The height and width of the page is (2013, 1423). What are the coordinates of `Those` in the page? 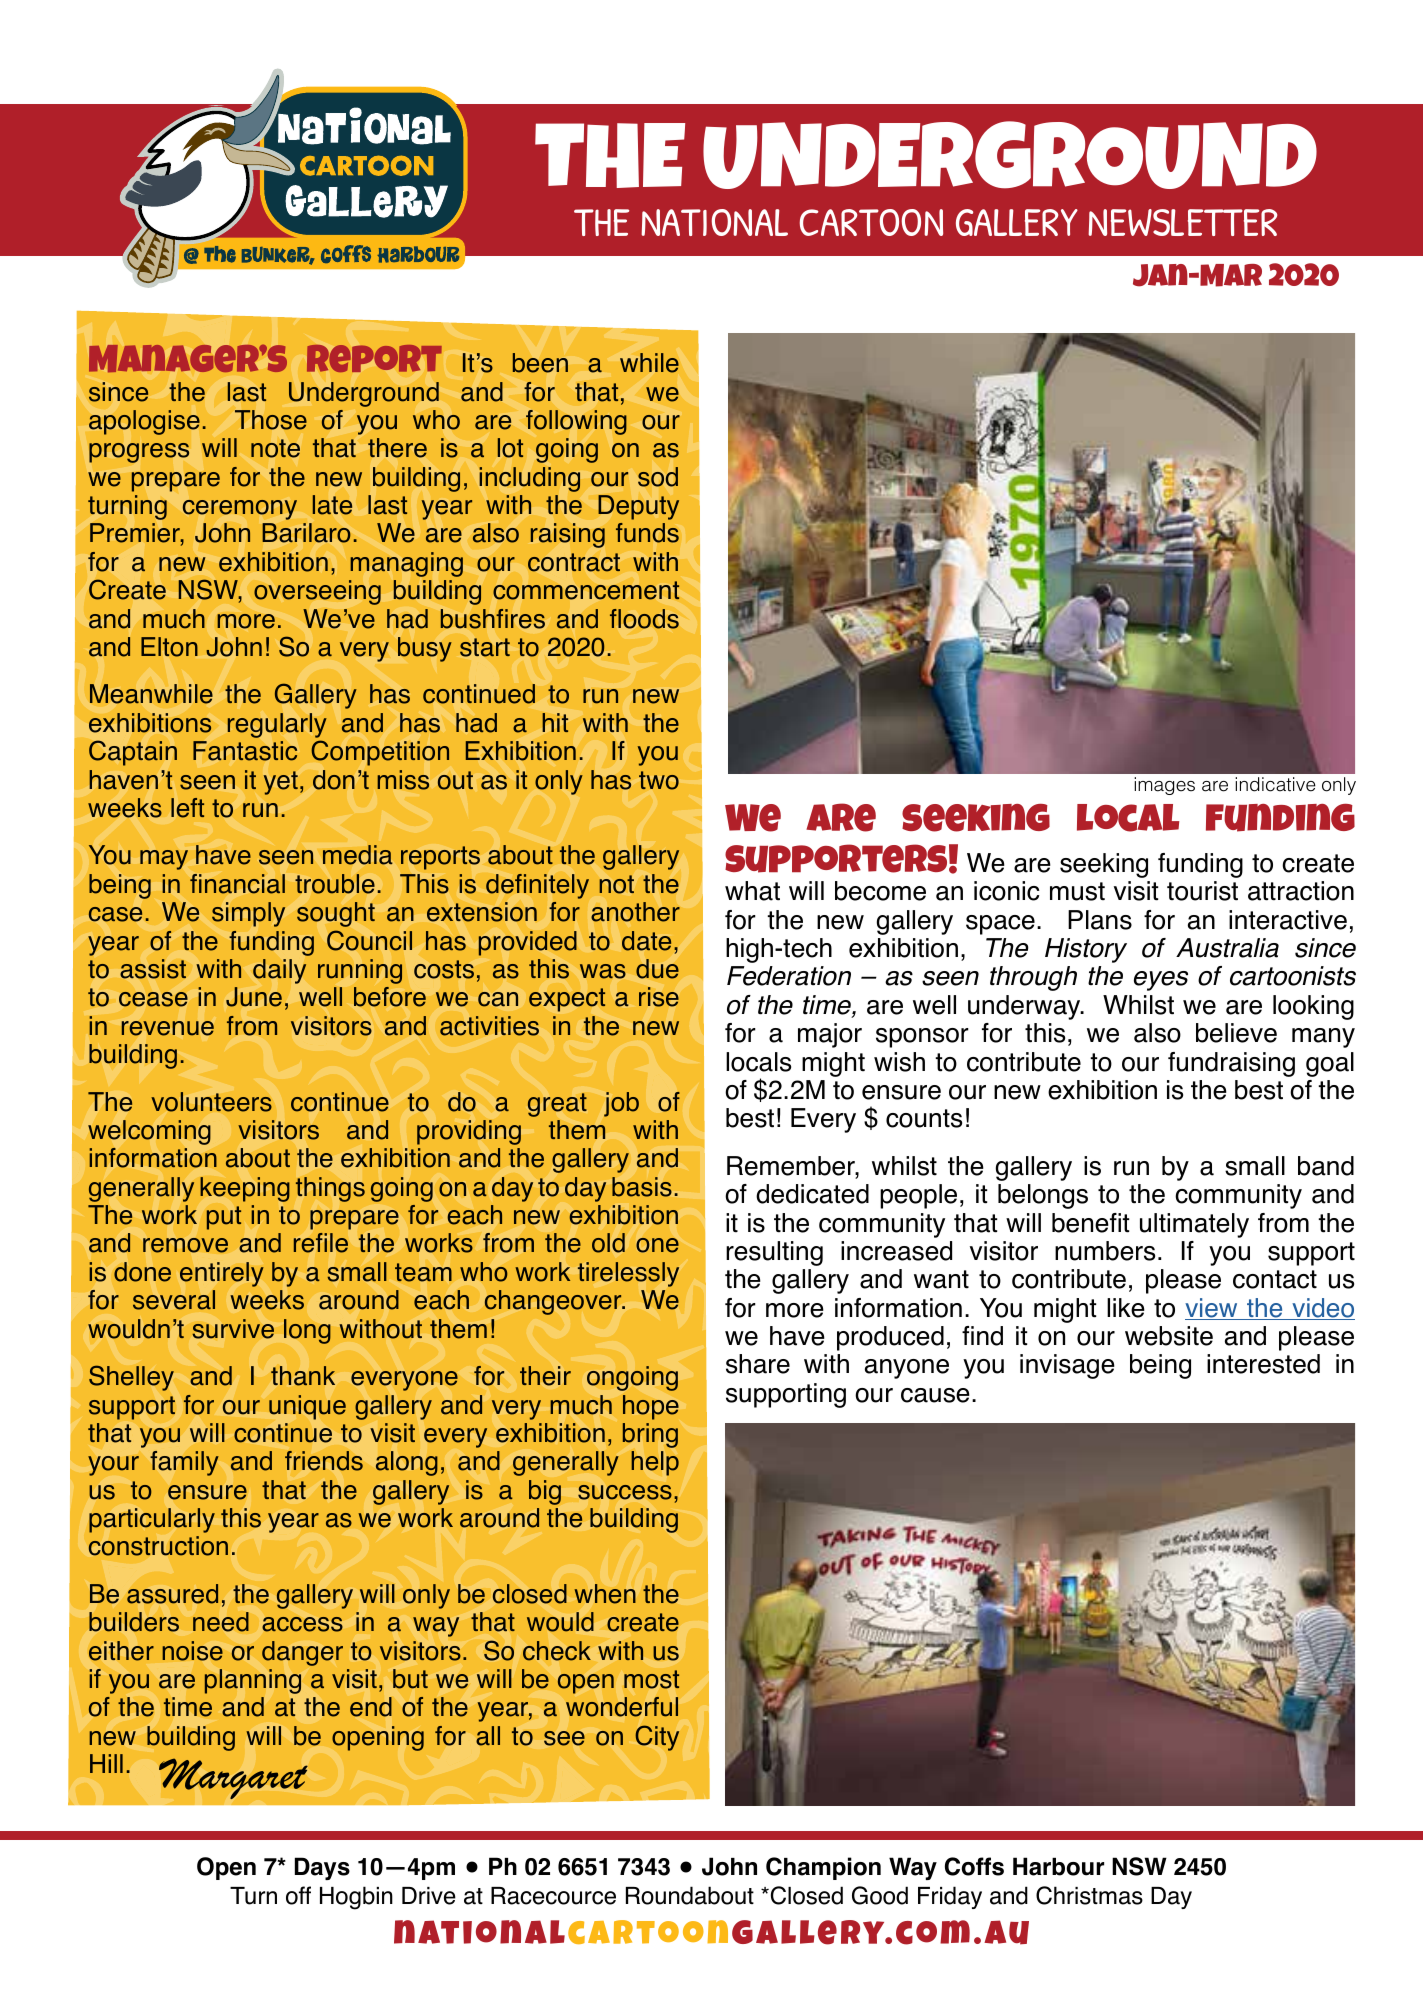 It's located at (271, 420).
